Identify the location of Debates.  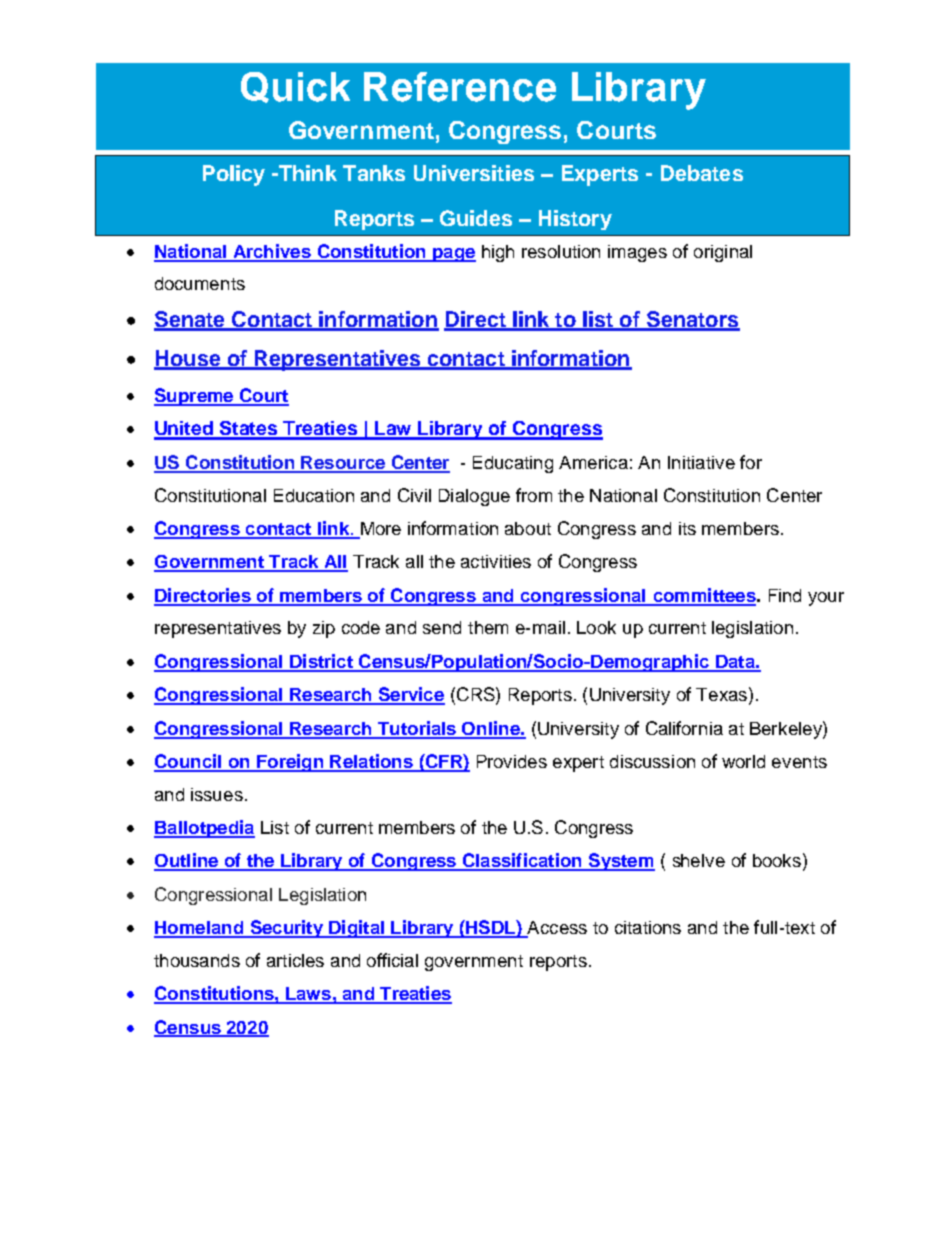
(702, 173).
